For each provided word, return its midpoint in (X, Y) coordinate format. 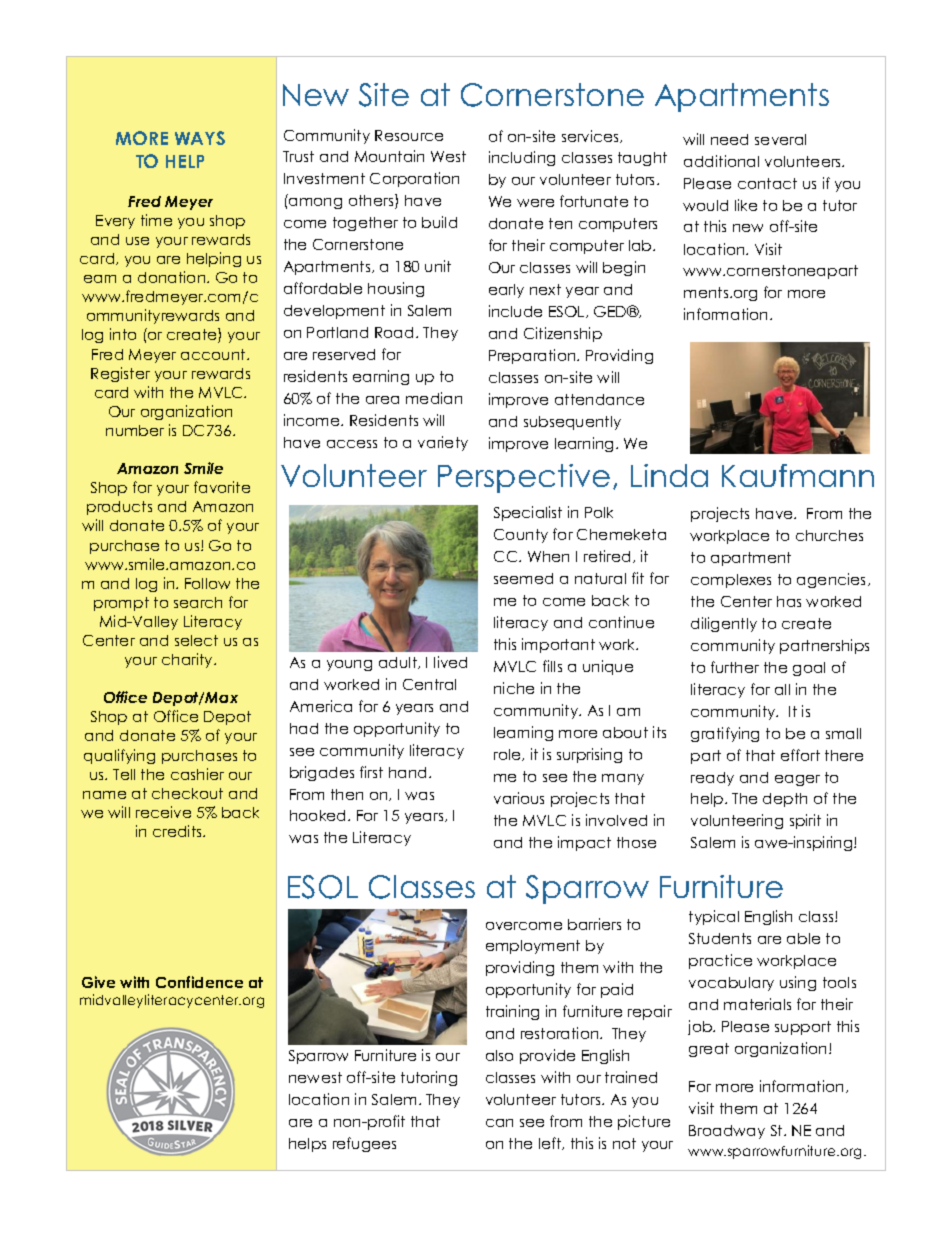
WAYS (200, 138)
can (499, 1123)
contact (767, 183)
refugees (364, 1144)
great (709, 1050)
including (522, 158)
